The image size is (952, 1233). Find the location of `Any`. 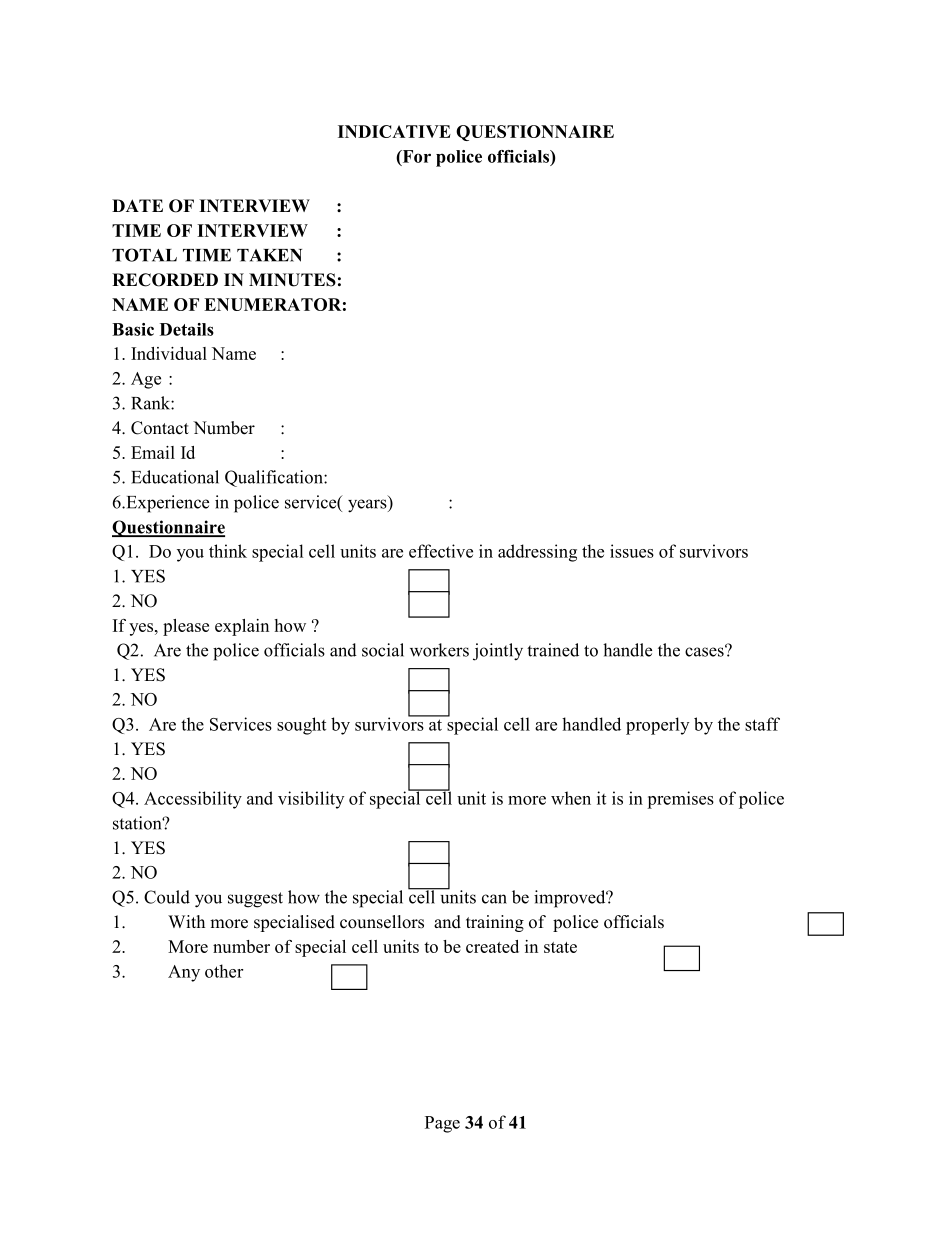

Any is located at coordinates (184, 973).
